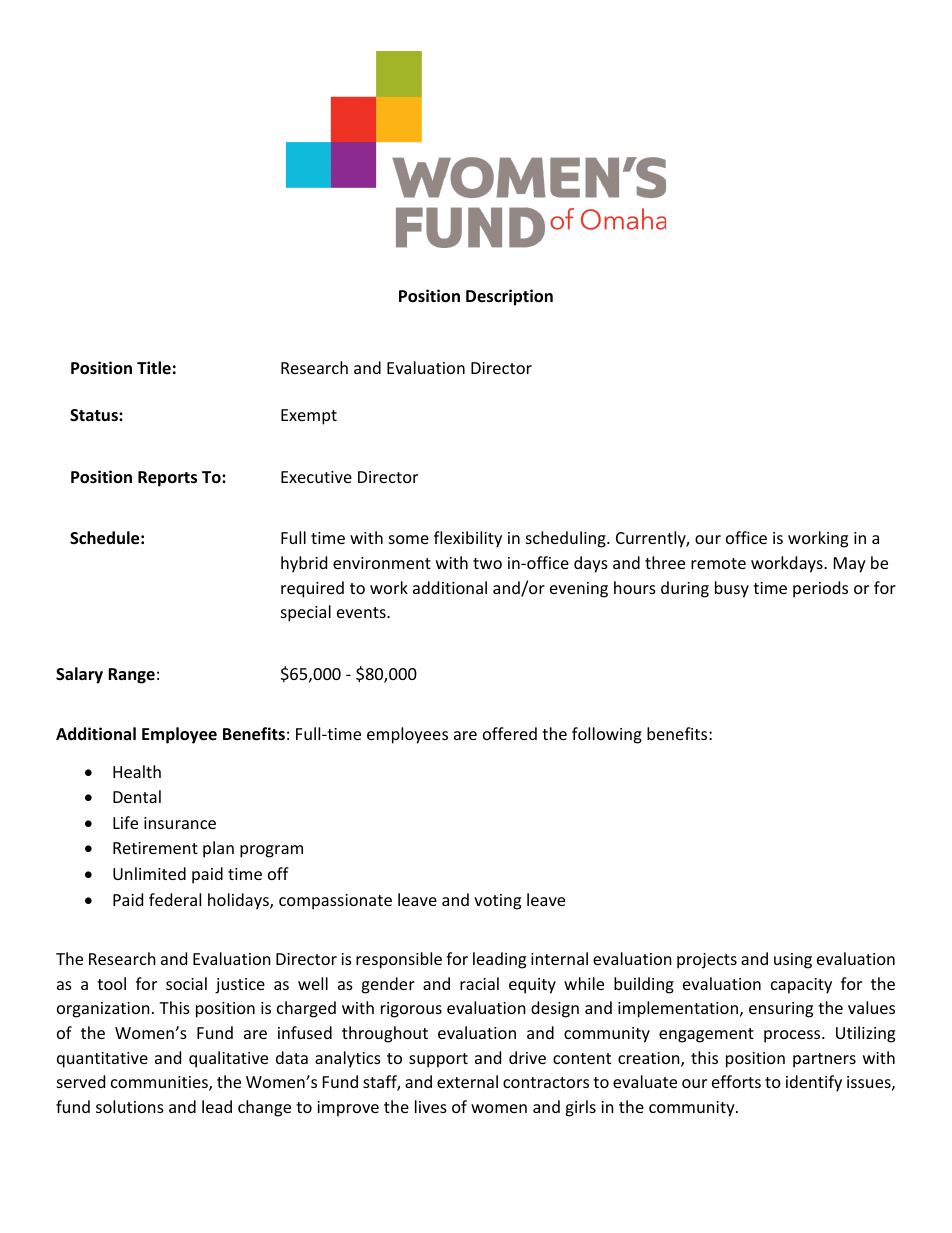 The height and width of the document is (1233, 952). What do you see at coordinates (509, 297) in the document?
I see `Description` at bounding box center [509, 297].
